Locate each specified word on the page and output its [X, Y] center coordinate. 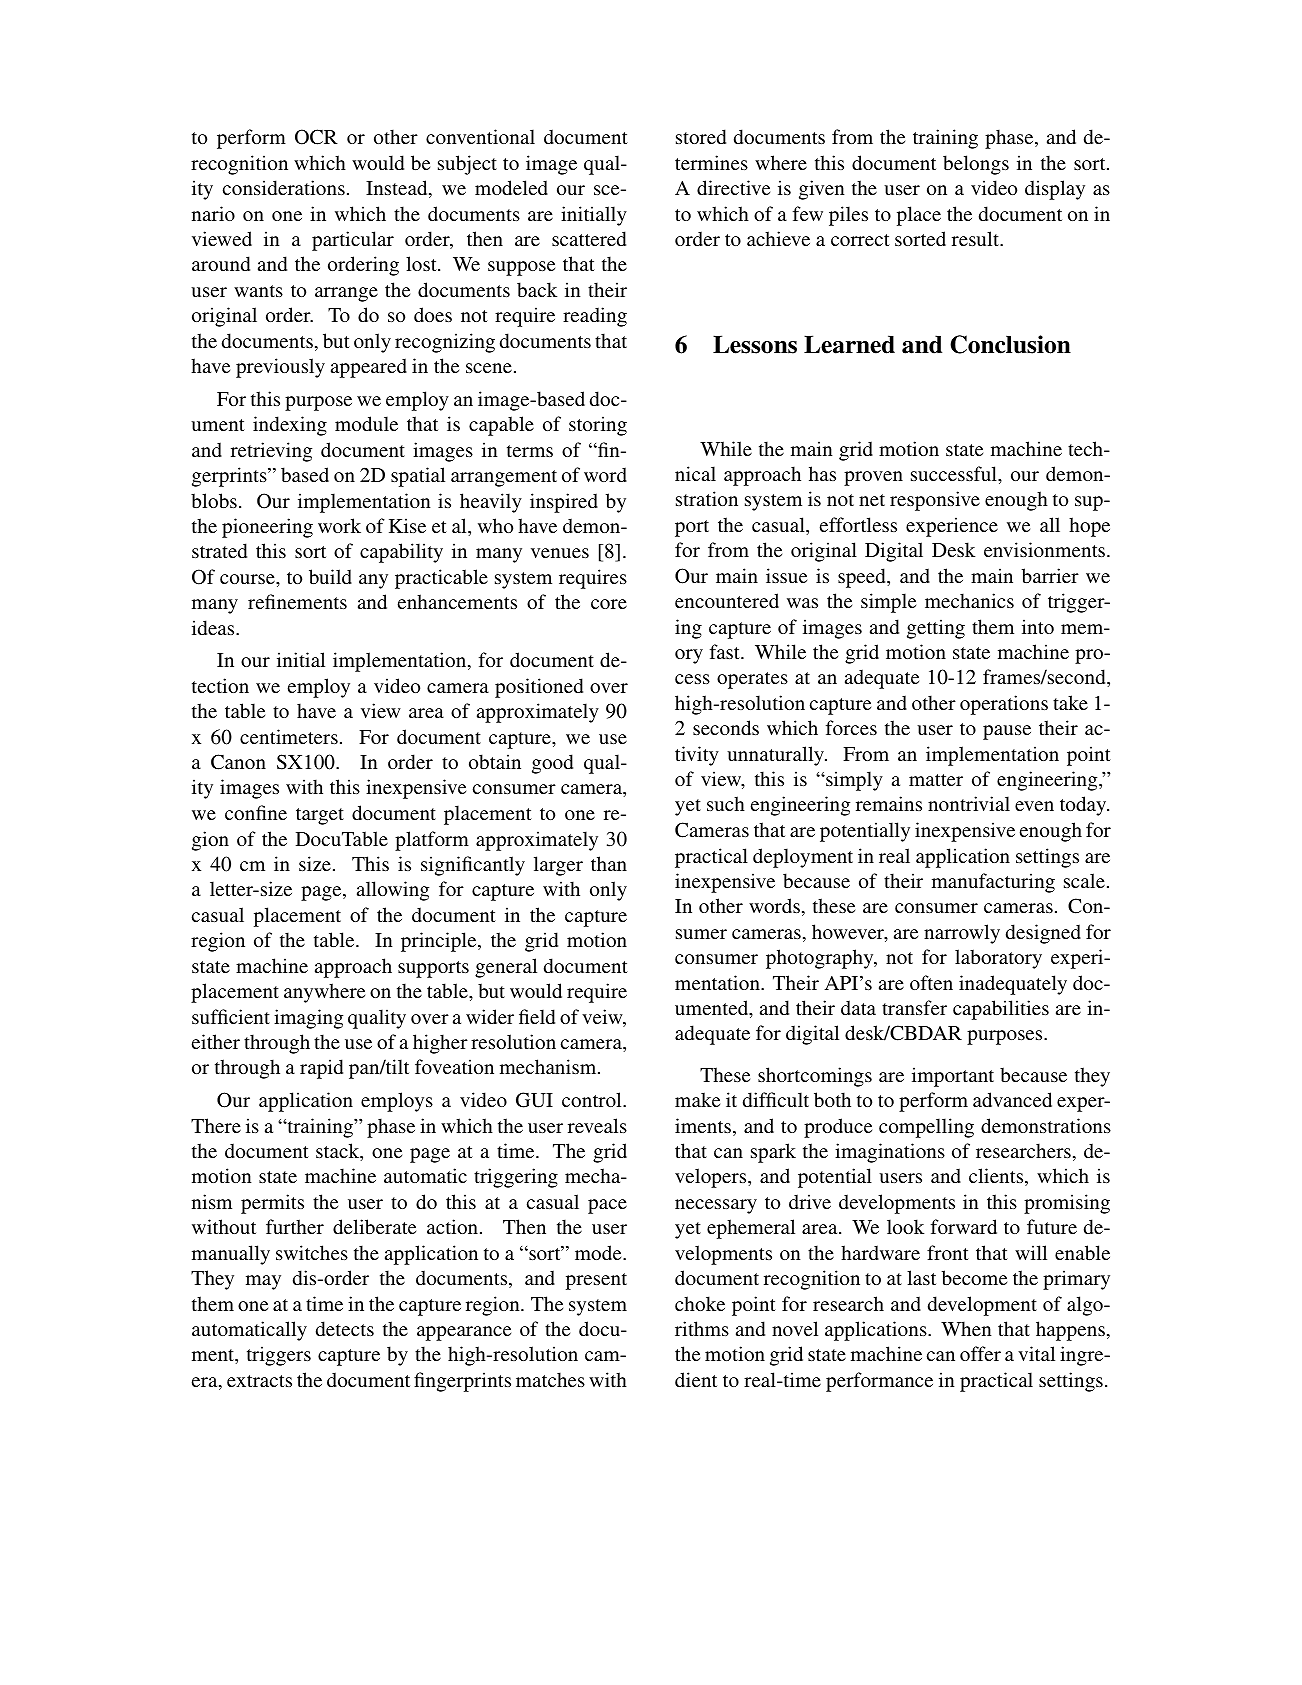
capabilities [1001, 1010]
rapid [321, 1069]
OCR [316, 137]
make [697, 1099]
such [726, 803]
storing [598, 426]
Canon [238, 762]
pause [1007, 732]
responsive [935, 501]
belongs [976, 165]
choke [700, 1303]
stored [701, 136]
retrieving [271, 452]
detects [345, 1328]
